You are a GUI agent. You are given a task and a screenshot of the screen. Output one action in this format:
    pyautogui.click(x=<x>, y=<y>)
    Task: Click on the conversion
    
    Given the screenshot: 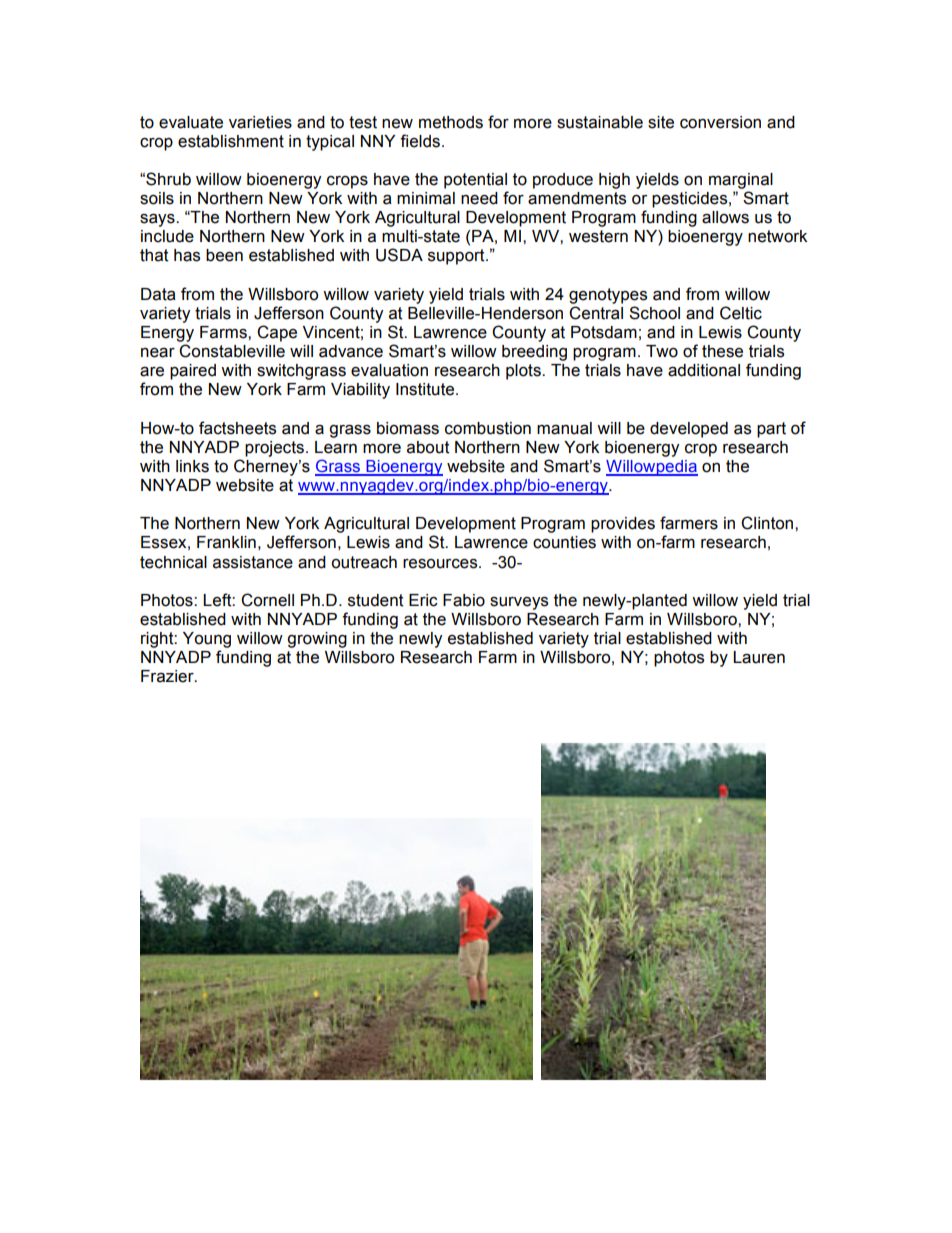 What is the action you would take?
    pyautogui.click(x=720, y=122)
